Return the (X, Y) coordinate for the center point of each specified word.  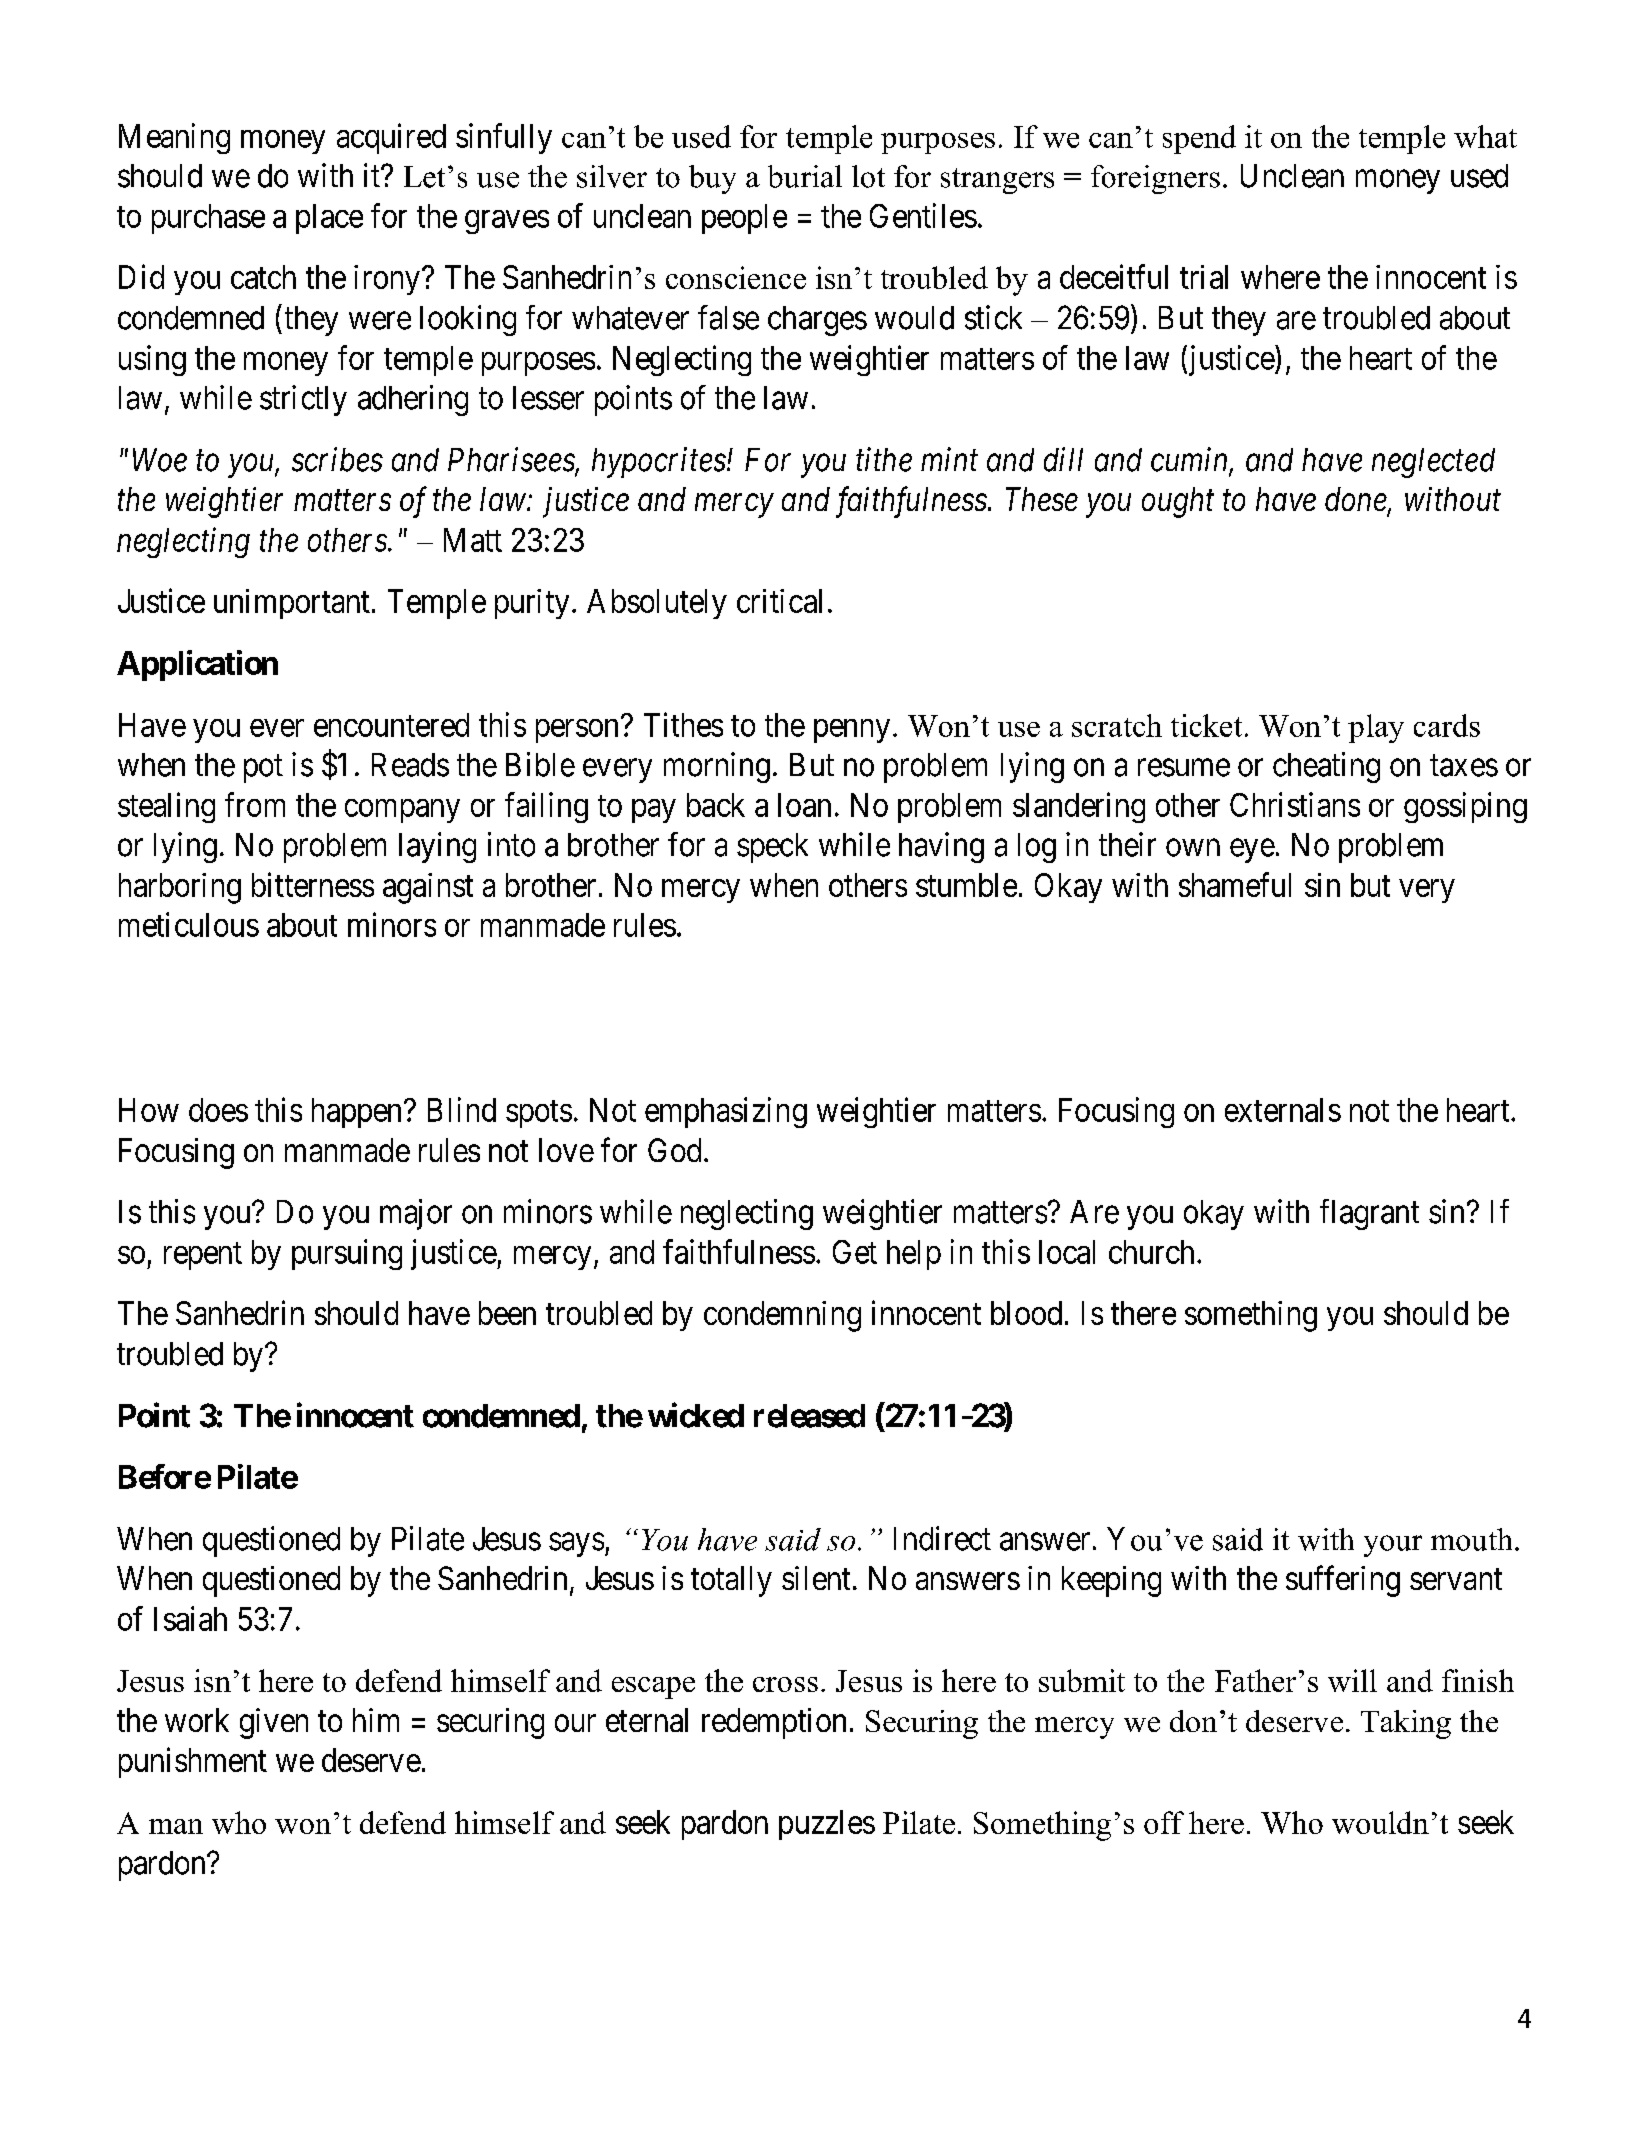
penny (852, 731)
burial (805, 176)
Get (855, 1252)
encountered (391, 725)
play (1376, 728)
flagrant (1369, 1214)
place (329, 219)
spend (1199, 139)
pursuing (347, 1254)
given (274, 1723)
